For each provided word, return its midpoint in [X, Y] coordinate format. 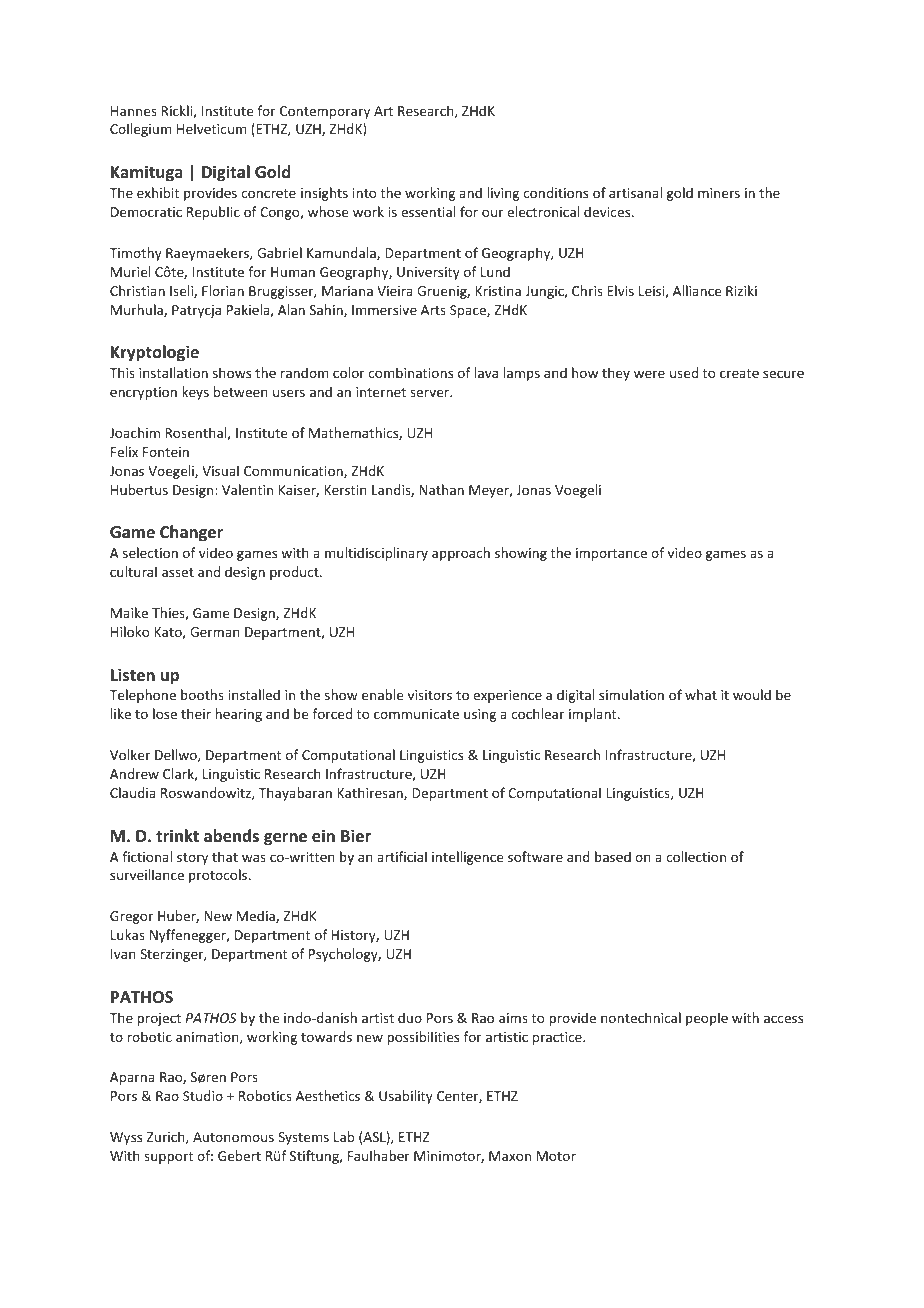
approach [461, 554]
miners [719, 193]
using [480, 715]
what [701, 694]
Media [257, 916]
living [503, 194]
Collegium [141, 130]
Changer [191, 533]
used [684, 372]
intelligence [467, 858]
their [196, 713]
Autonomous [233, 1137]
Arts [433, 310]
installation [173, 372]
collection [696, 856]
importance [611, 554]
